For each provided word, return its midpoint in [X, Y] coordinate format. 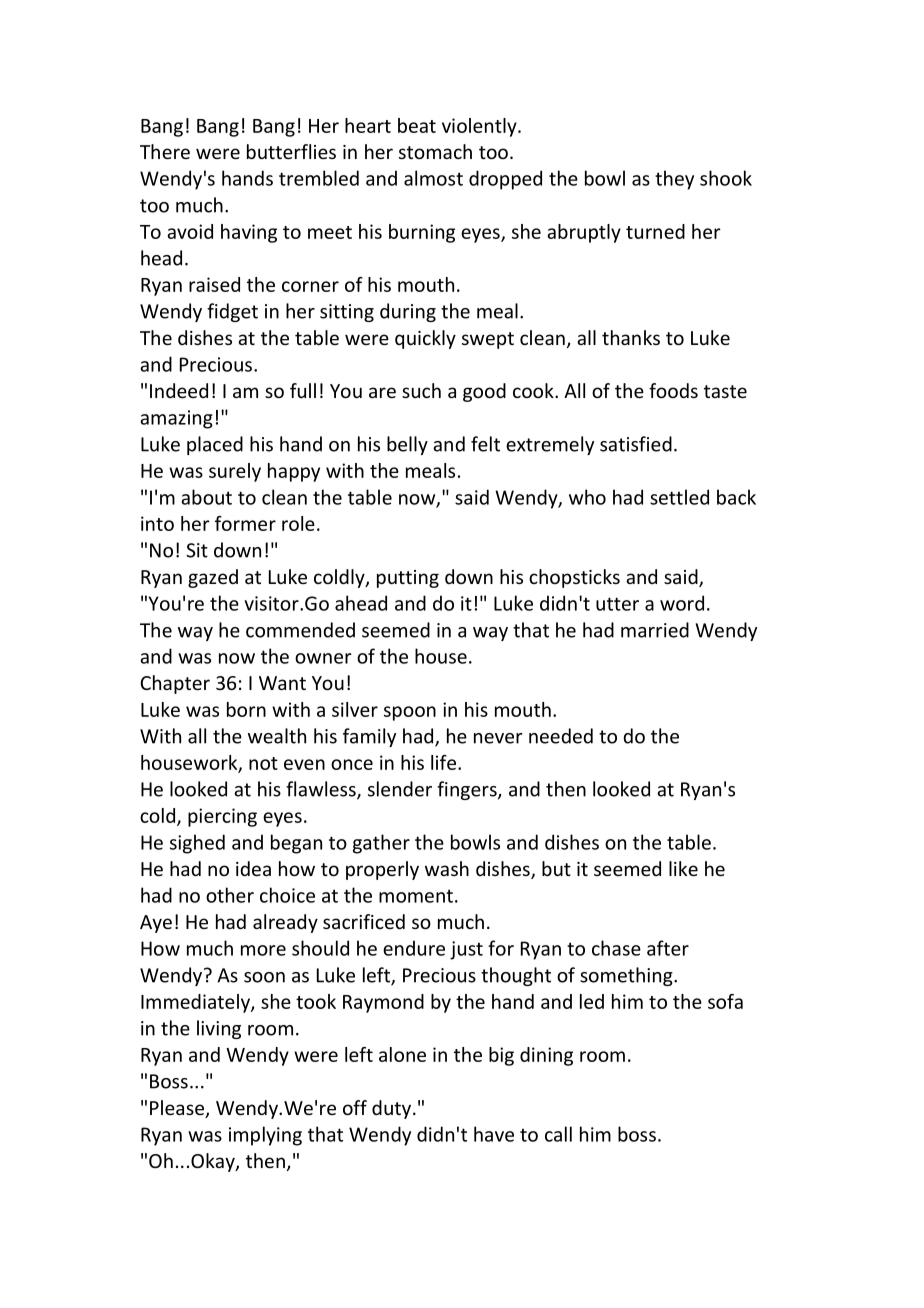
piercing [222, 817]
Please [178, 1109]
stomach [435, 151]
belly [407, 445]
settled [679, 497]
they [674, 180]
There [165, 151]
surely [235, 472]
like [683, 868]
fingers [468, 790]
